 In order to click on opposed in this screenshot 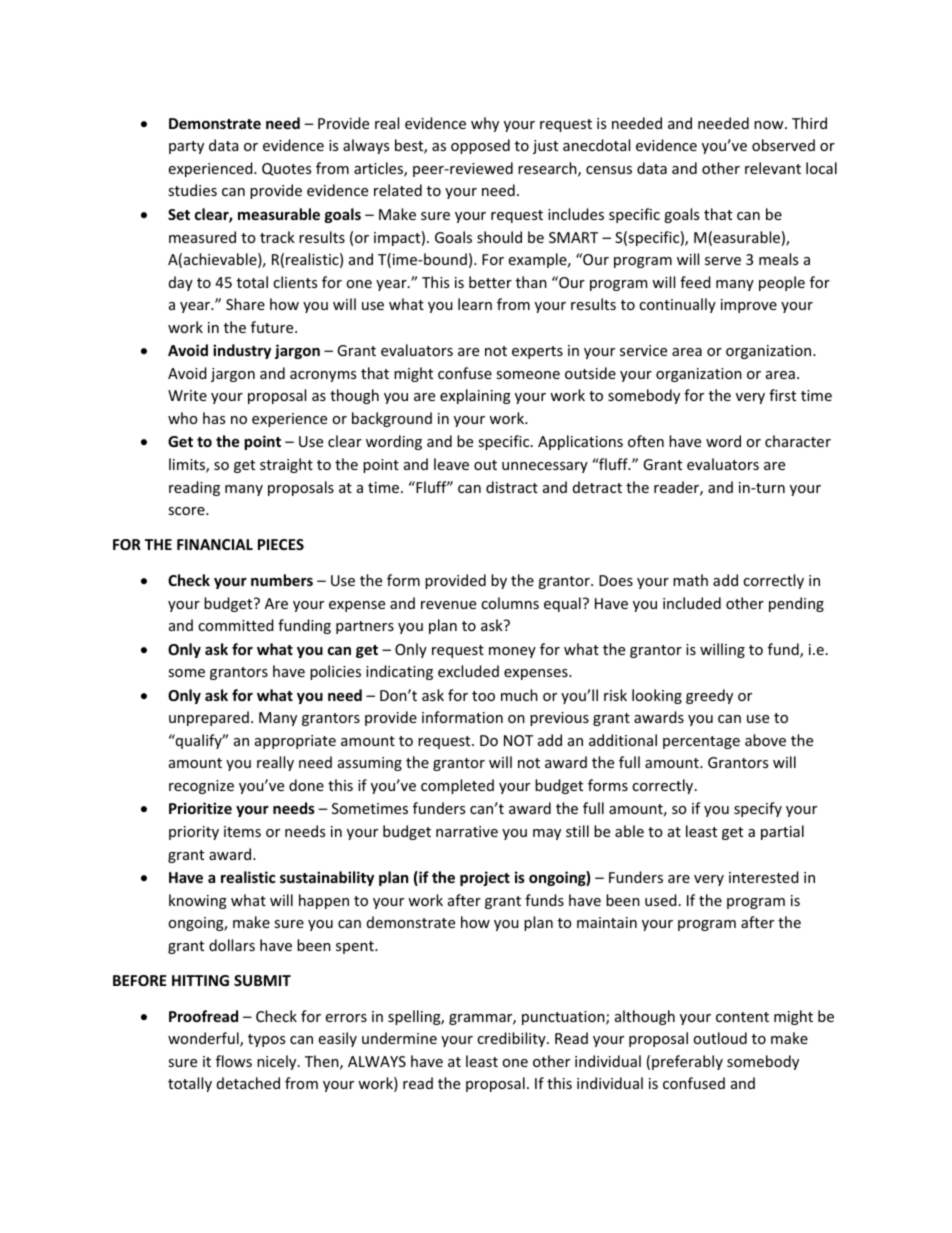, I will do `click(480, 146)`.
